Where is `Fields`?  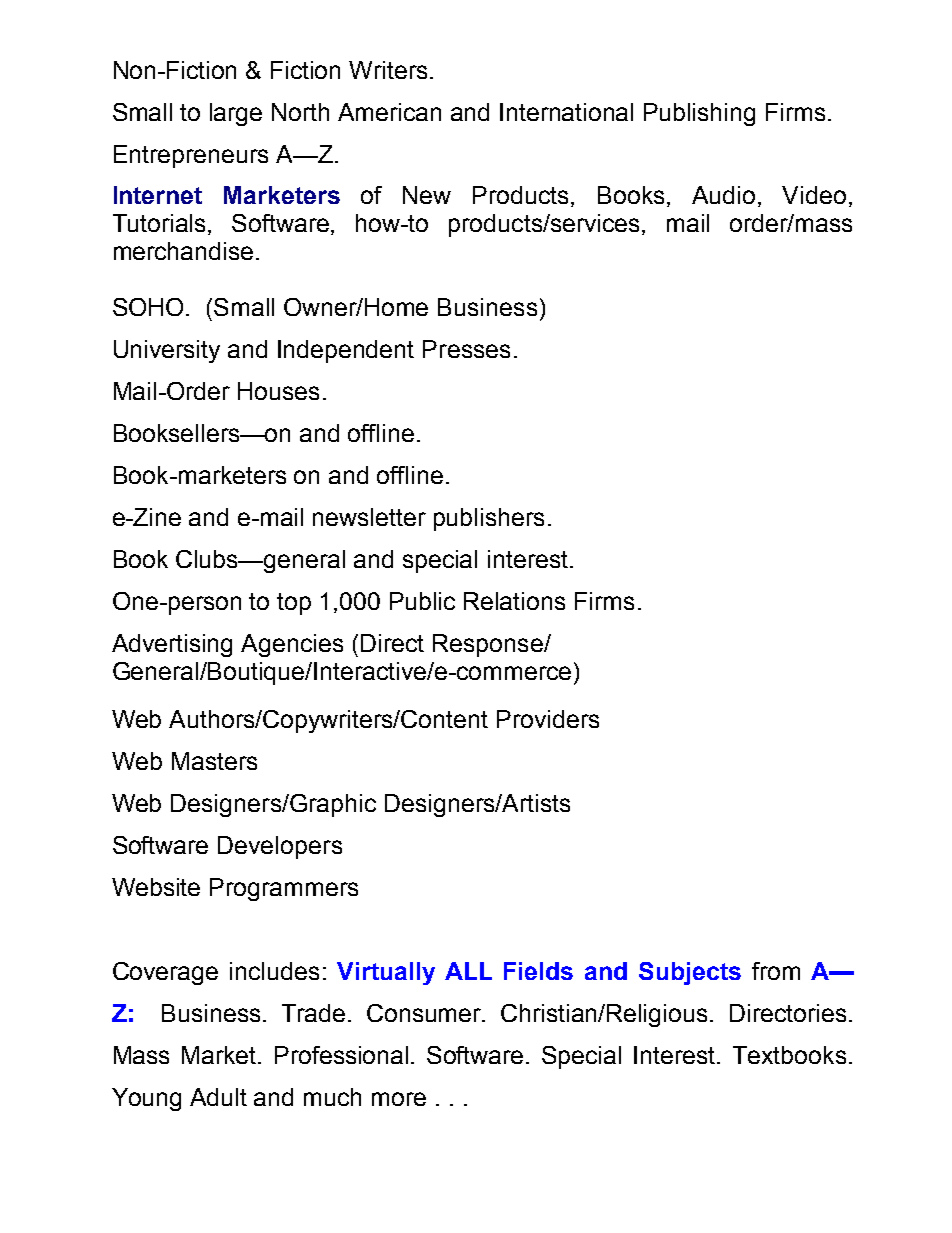
Fields is located at coordinates (538, 971).
